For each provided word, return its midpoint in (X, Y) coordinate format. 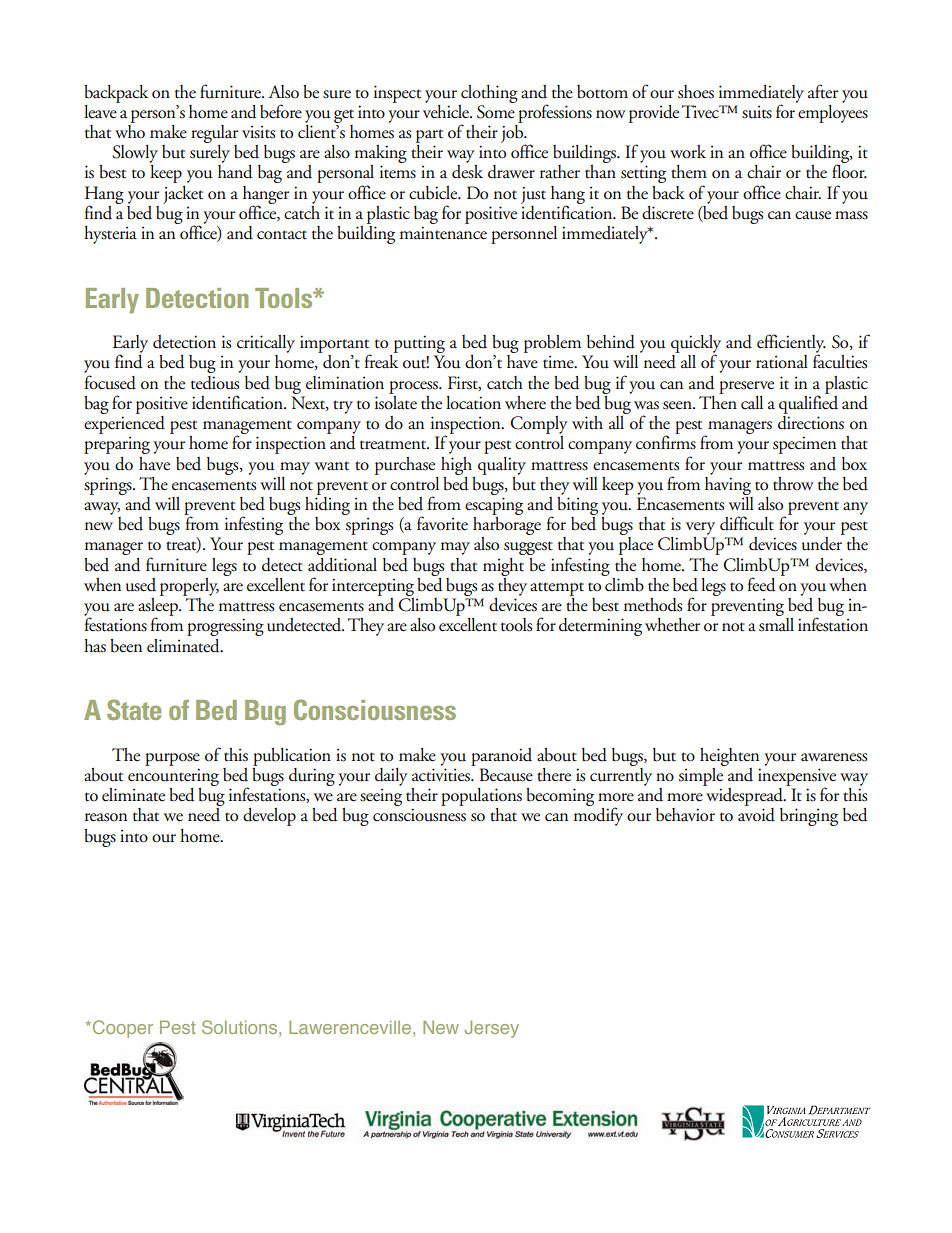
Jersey (492, 1029)
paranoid (501, 757)
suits (757, 112)
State (134, 709)
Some (496, 112)
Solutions (241, 1028)
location (473, 403)
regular (214, 134)
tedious (215, 383)
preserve (746, 387)
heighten (729, 757)
